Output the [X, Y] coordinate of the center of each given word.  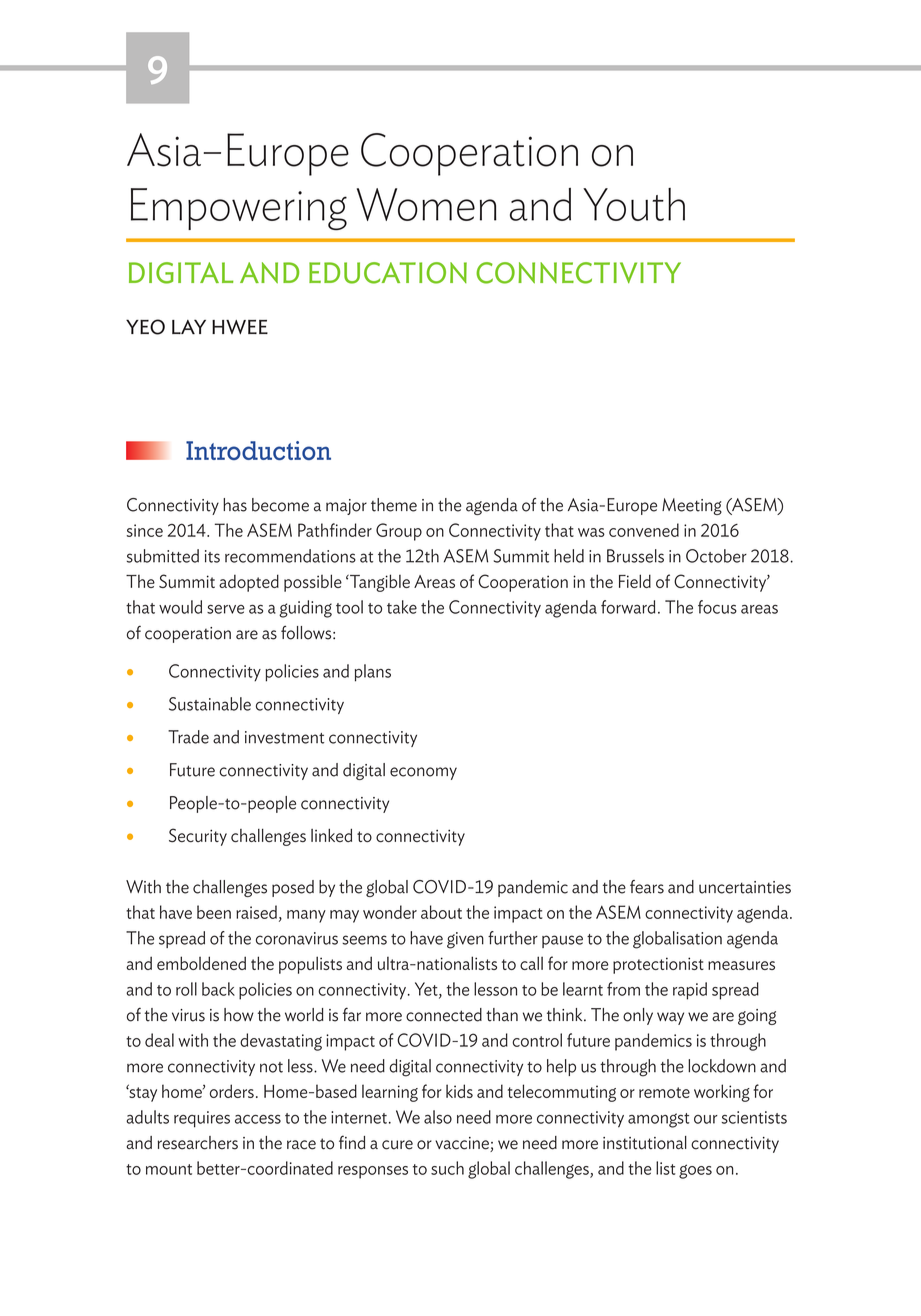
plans [373, 673]
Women [427, 204]
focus [717, 607]
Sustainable [210, 704]
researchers [198, 1143]
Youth [634, 204]
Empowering [239, 209]
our [706, 1119]
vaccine [463, 1144]
